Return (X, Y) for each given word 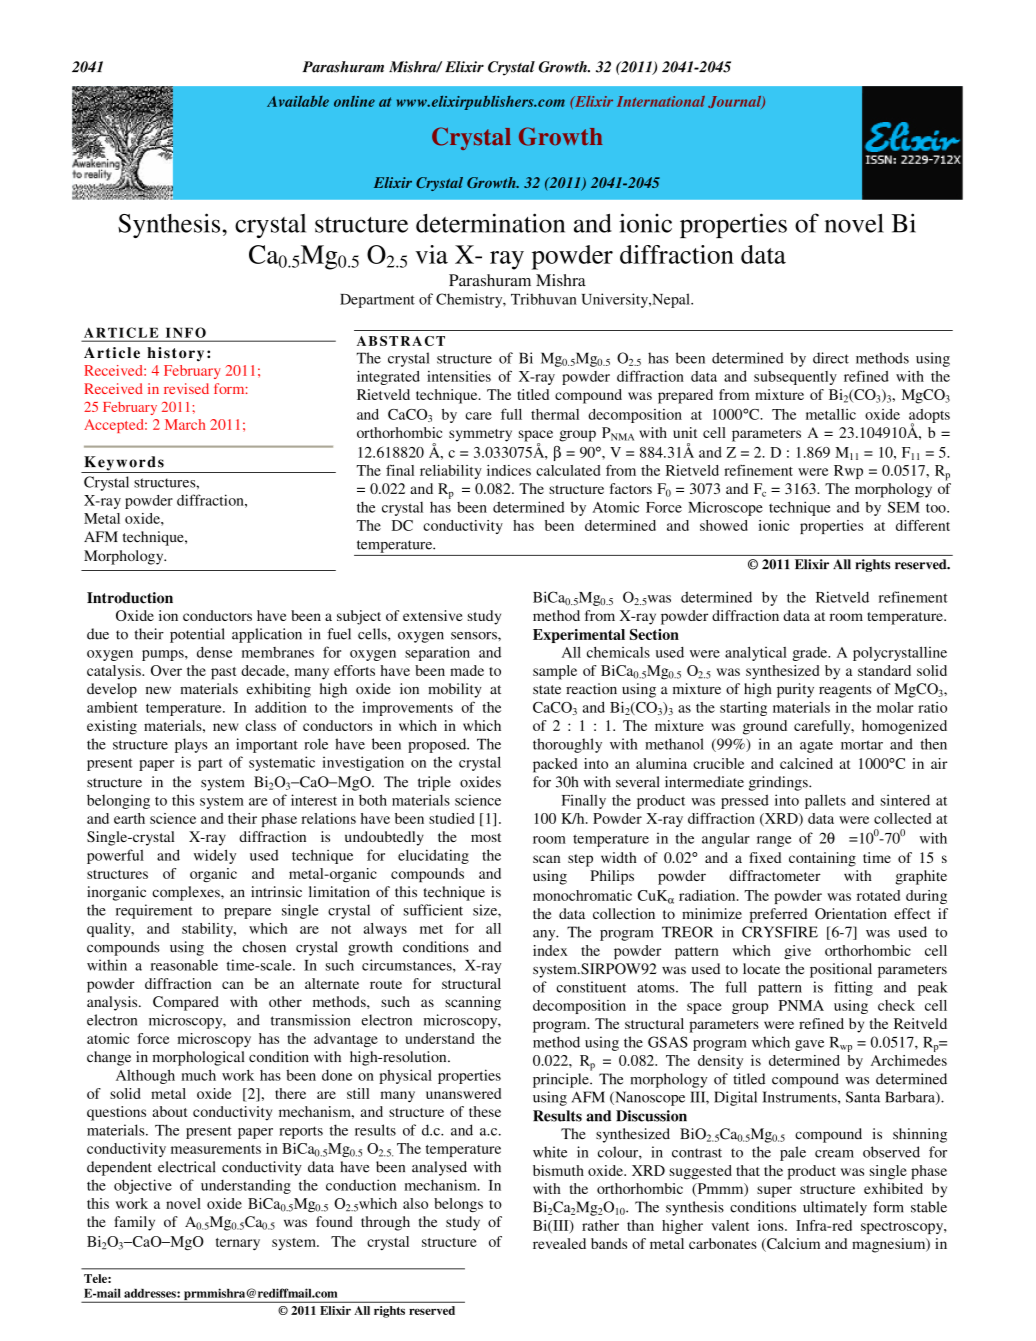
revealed (559, 1243)
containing (822, 859)
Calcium (792, 1245)
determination (490, 223)
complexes (187, 893)
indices (509, 470)
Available (298, 101)
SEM (904, 507)
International (661, 101)
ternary (238, 1244)
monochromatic (582, 895)
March (185, 424)
